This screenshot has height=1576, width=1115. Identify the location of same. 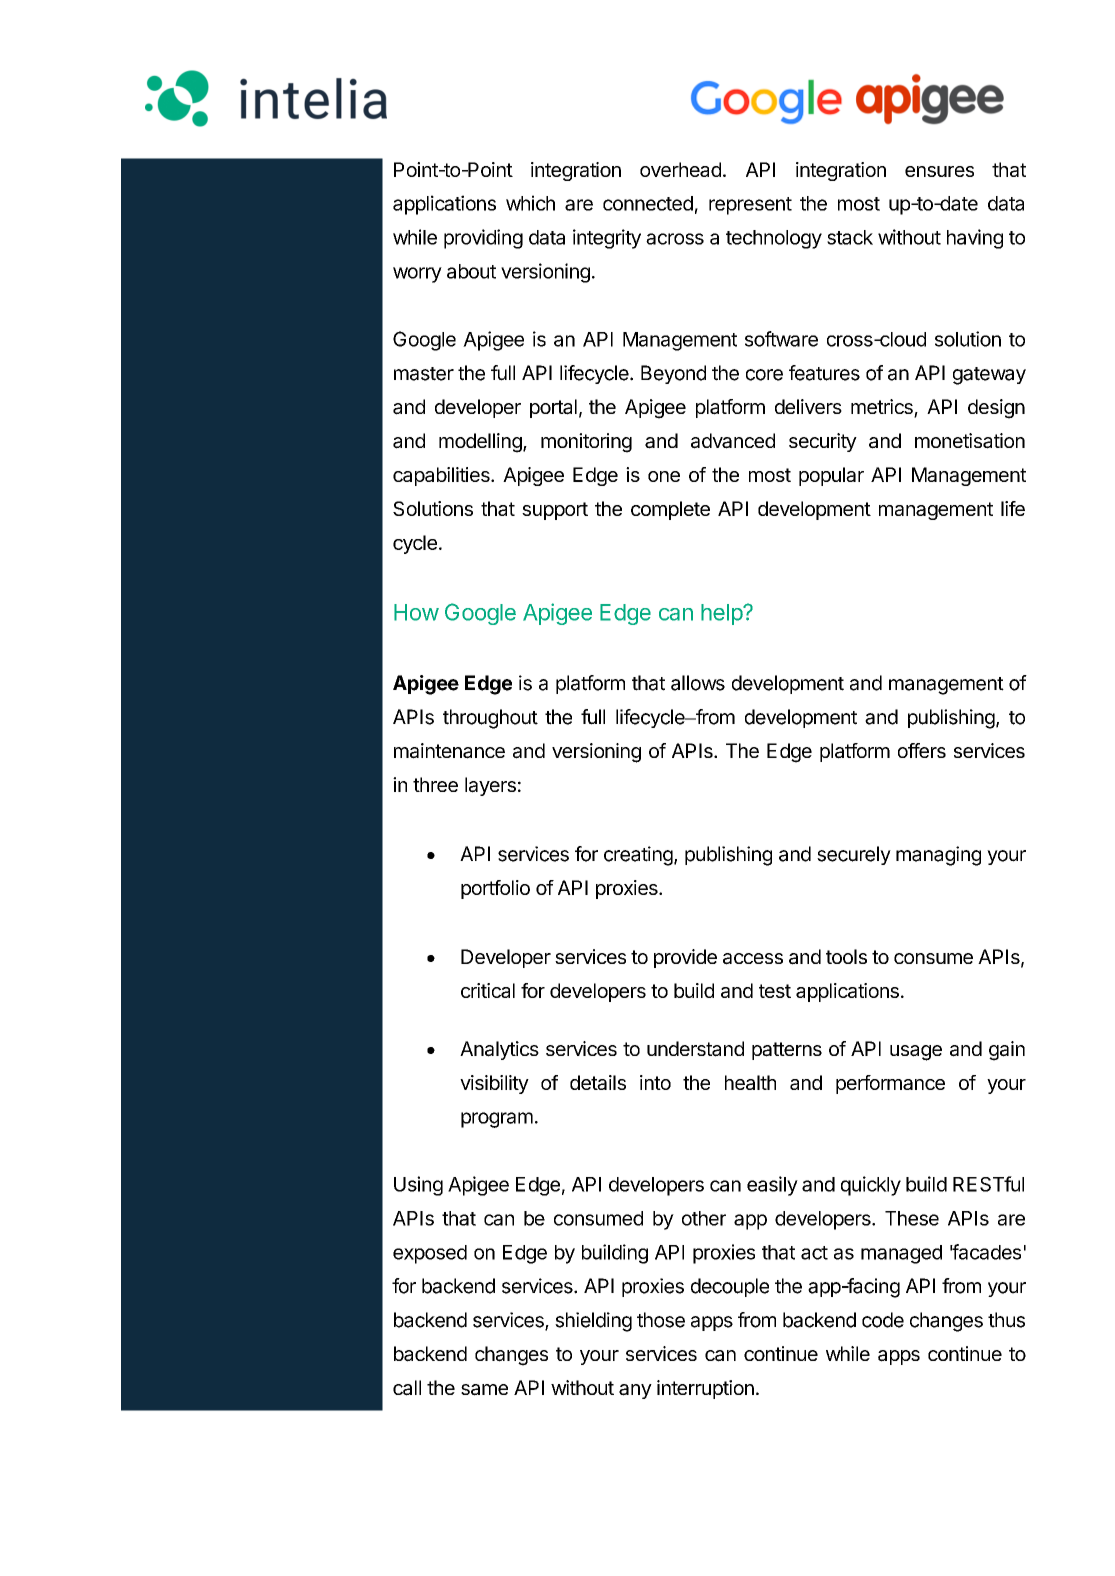
(484, 1390).
